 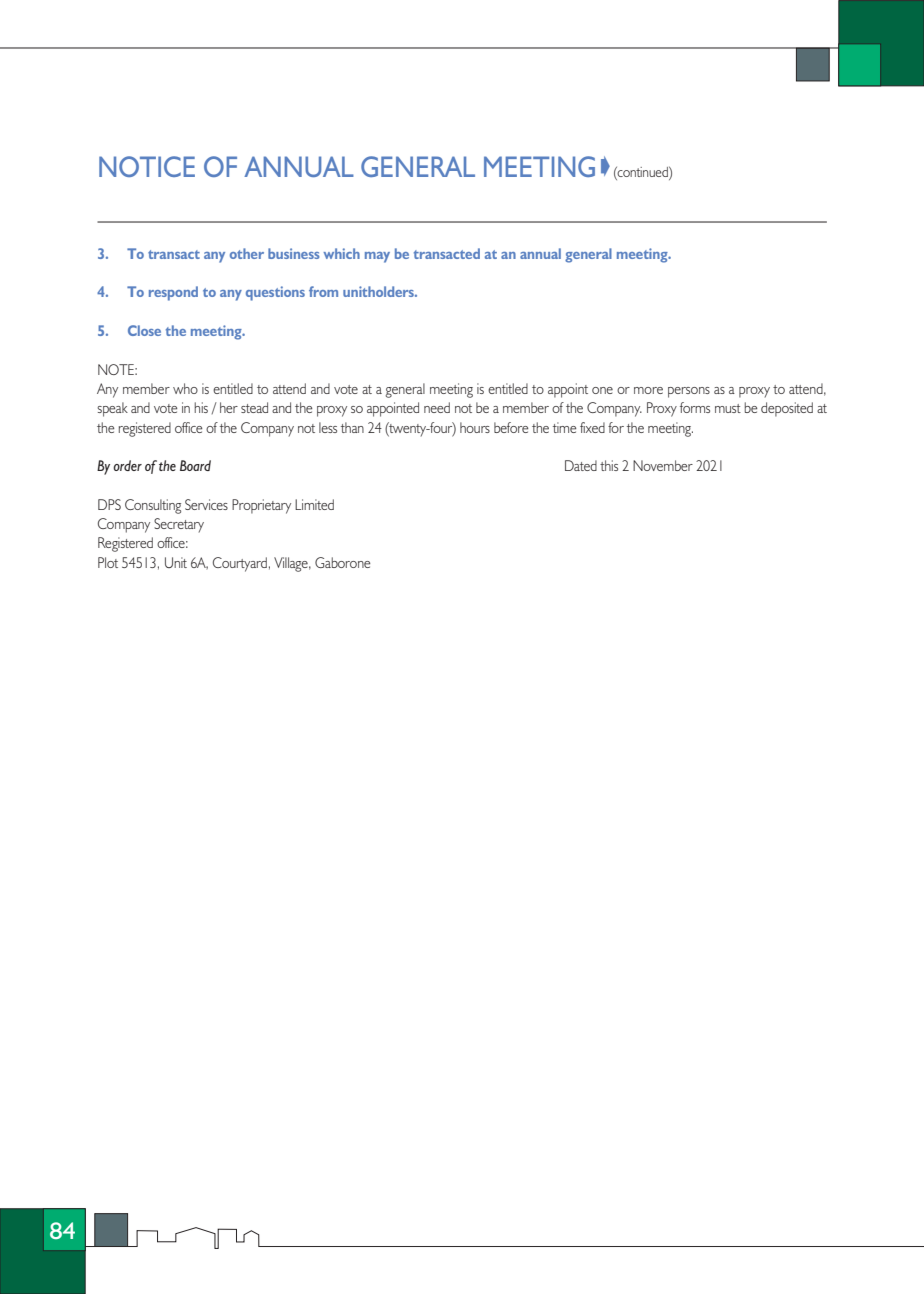 I want to click on may, so click(x=377, y=257).
